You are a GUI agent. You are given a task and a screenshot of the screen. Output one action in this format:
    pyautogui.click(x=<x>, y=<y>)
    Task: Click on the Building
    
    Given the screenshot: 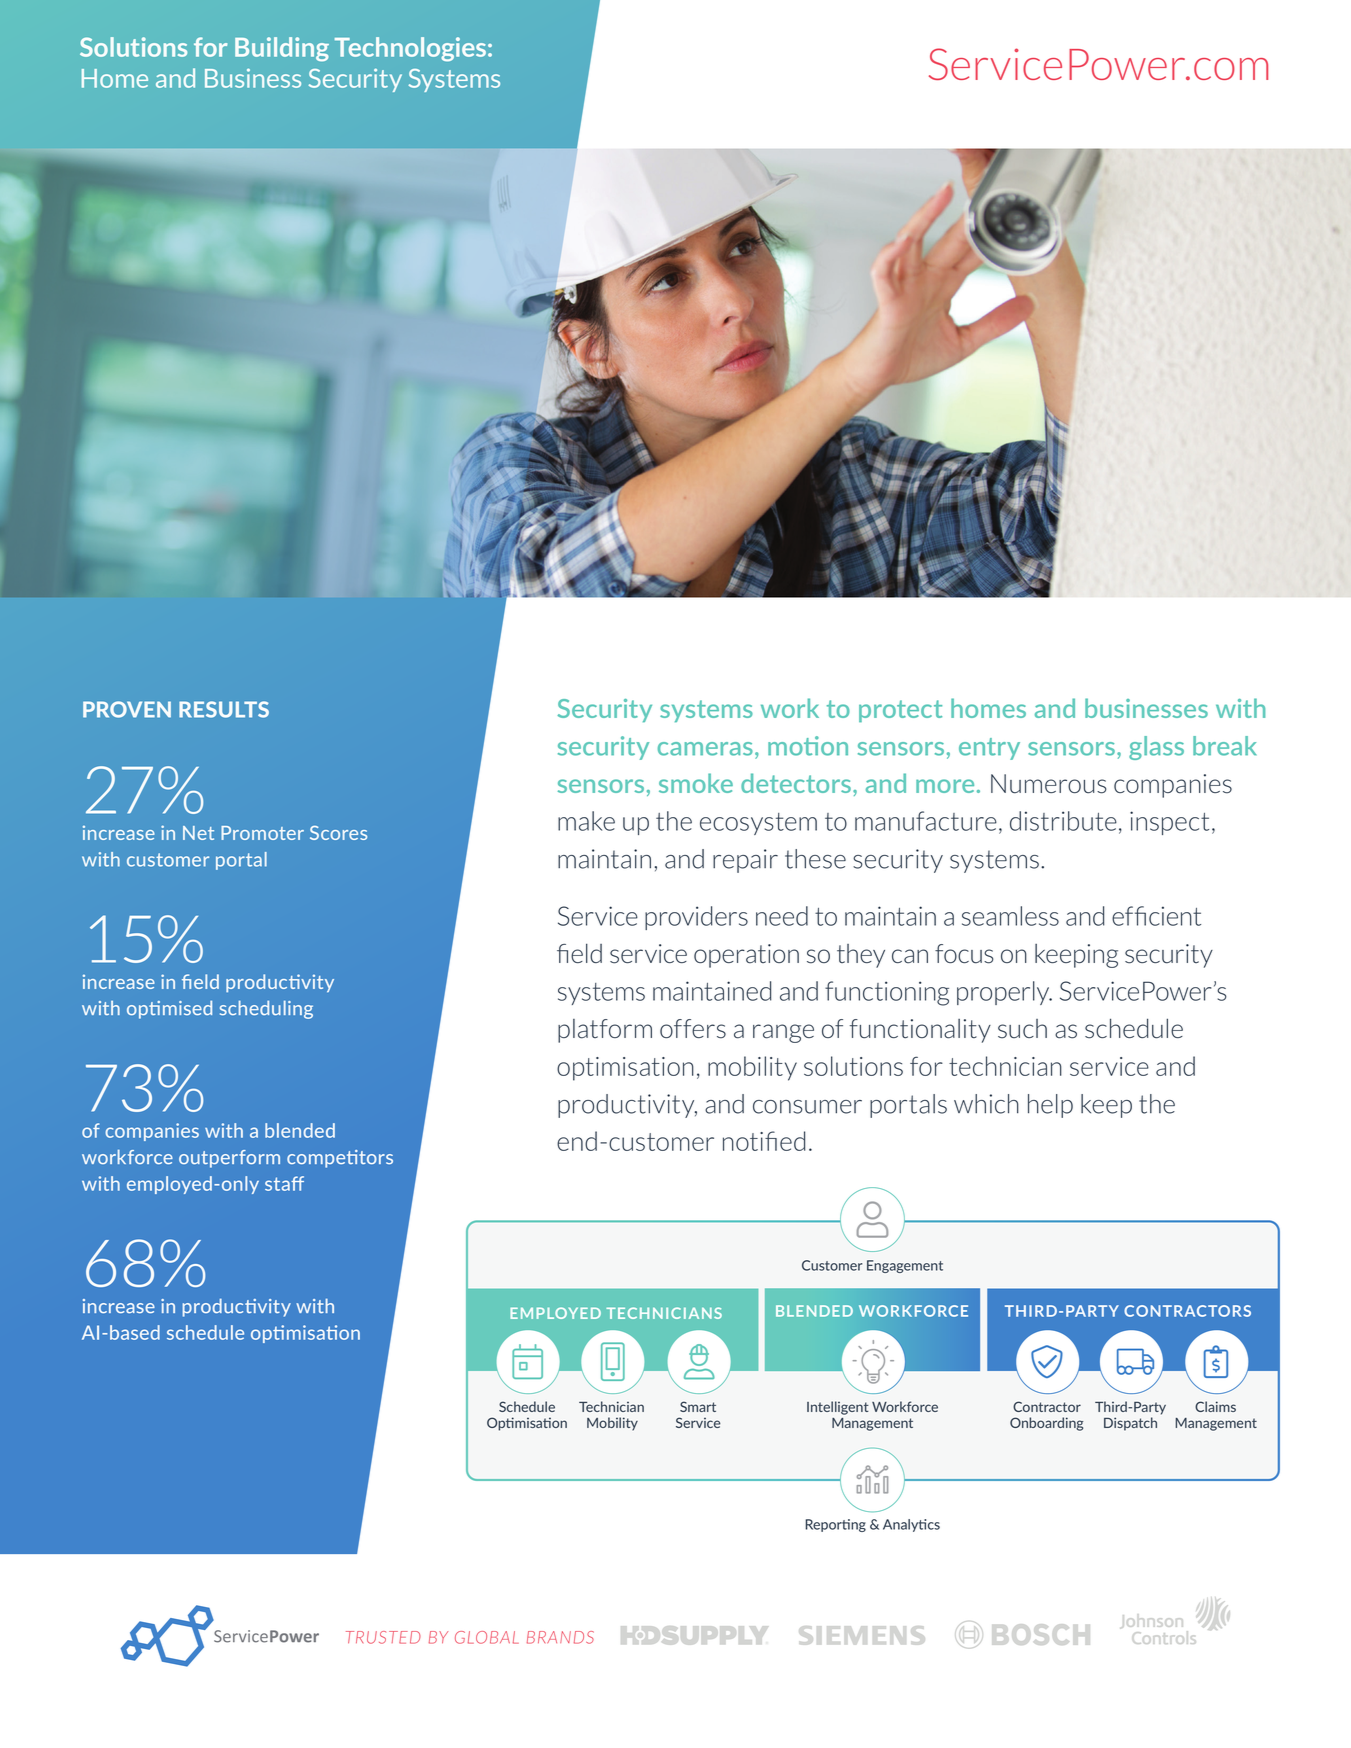 What is the action you would take?
    pyautogui.click(x=282, y=49)
